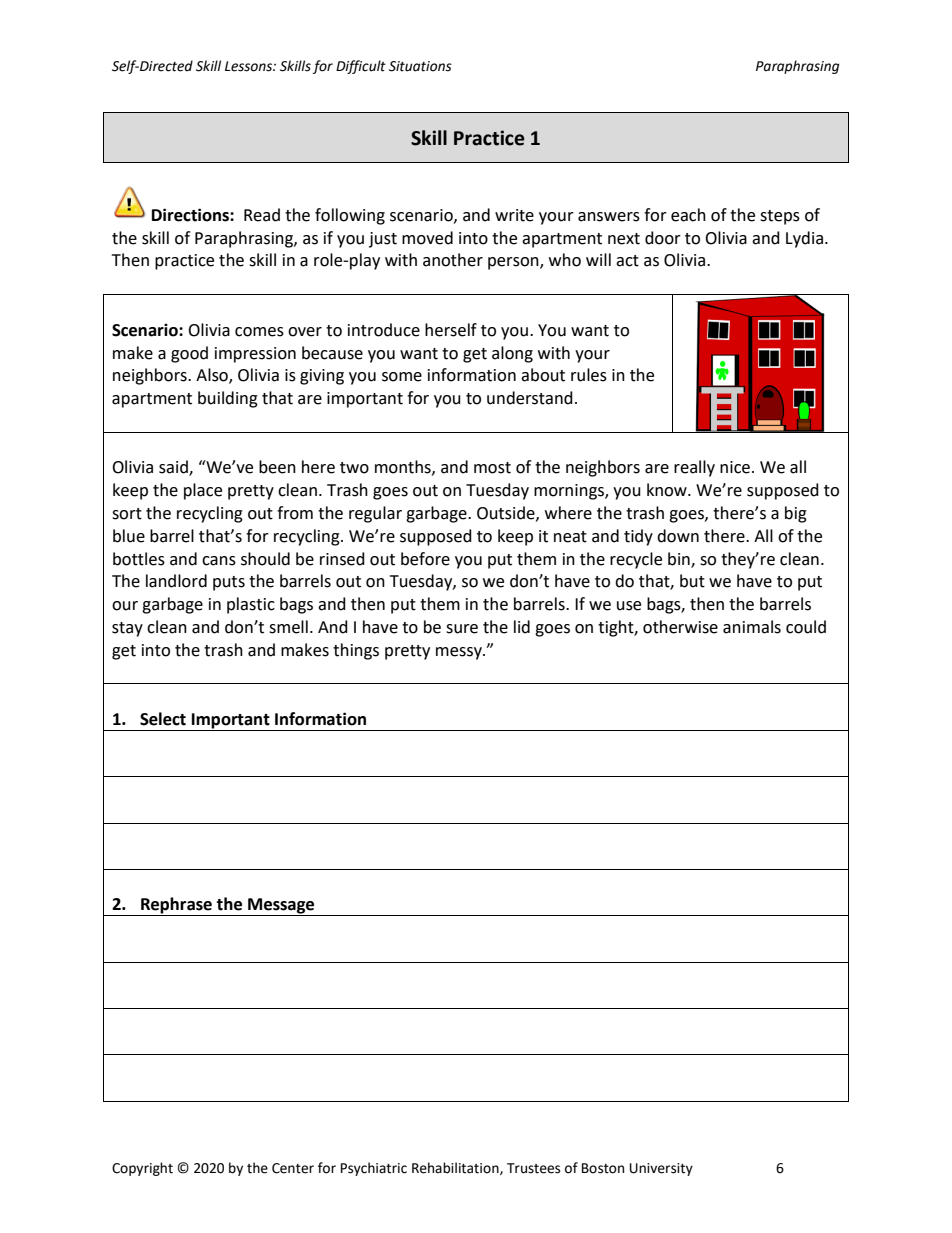 This screenshot has height=1233, width=952. I want to click on Copyright, so click(142, 1169).
